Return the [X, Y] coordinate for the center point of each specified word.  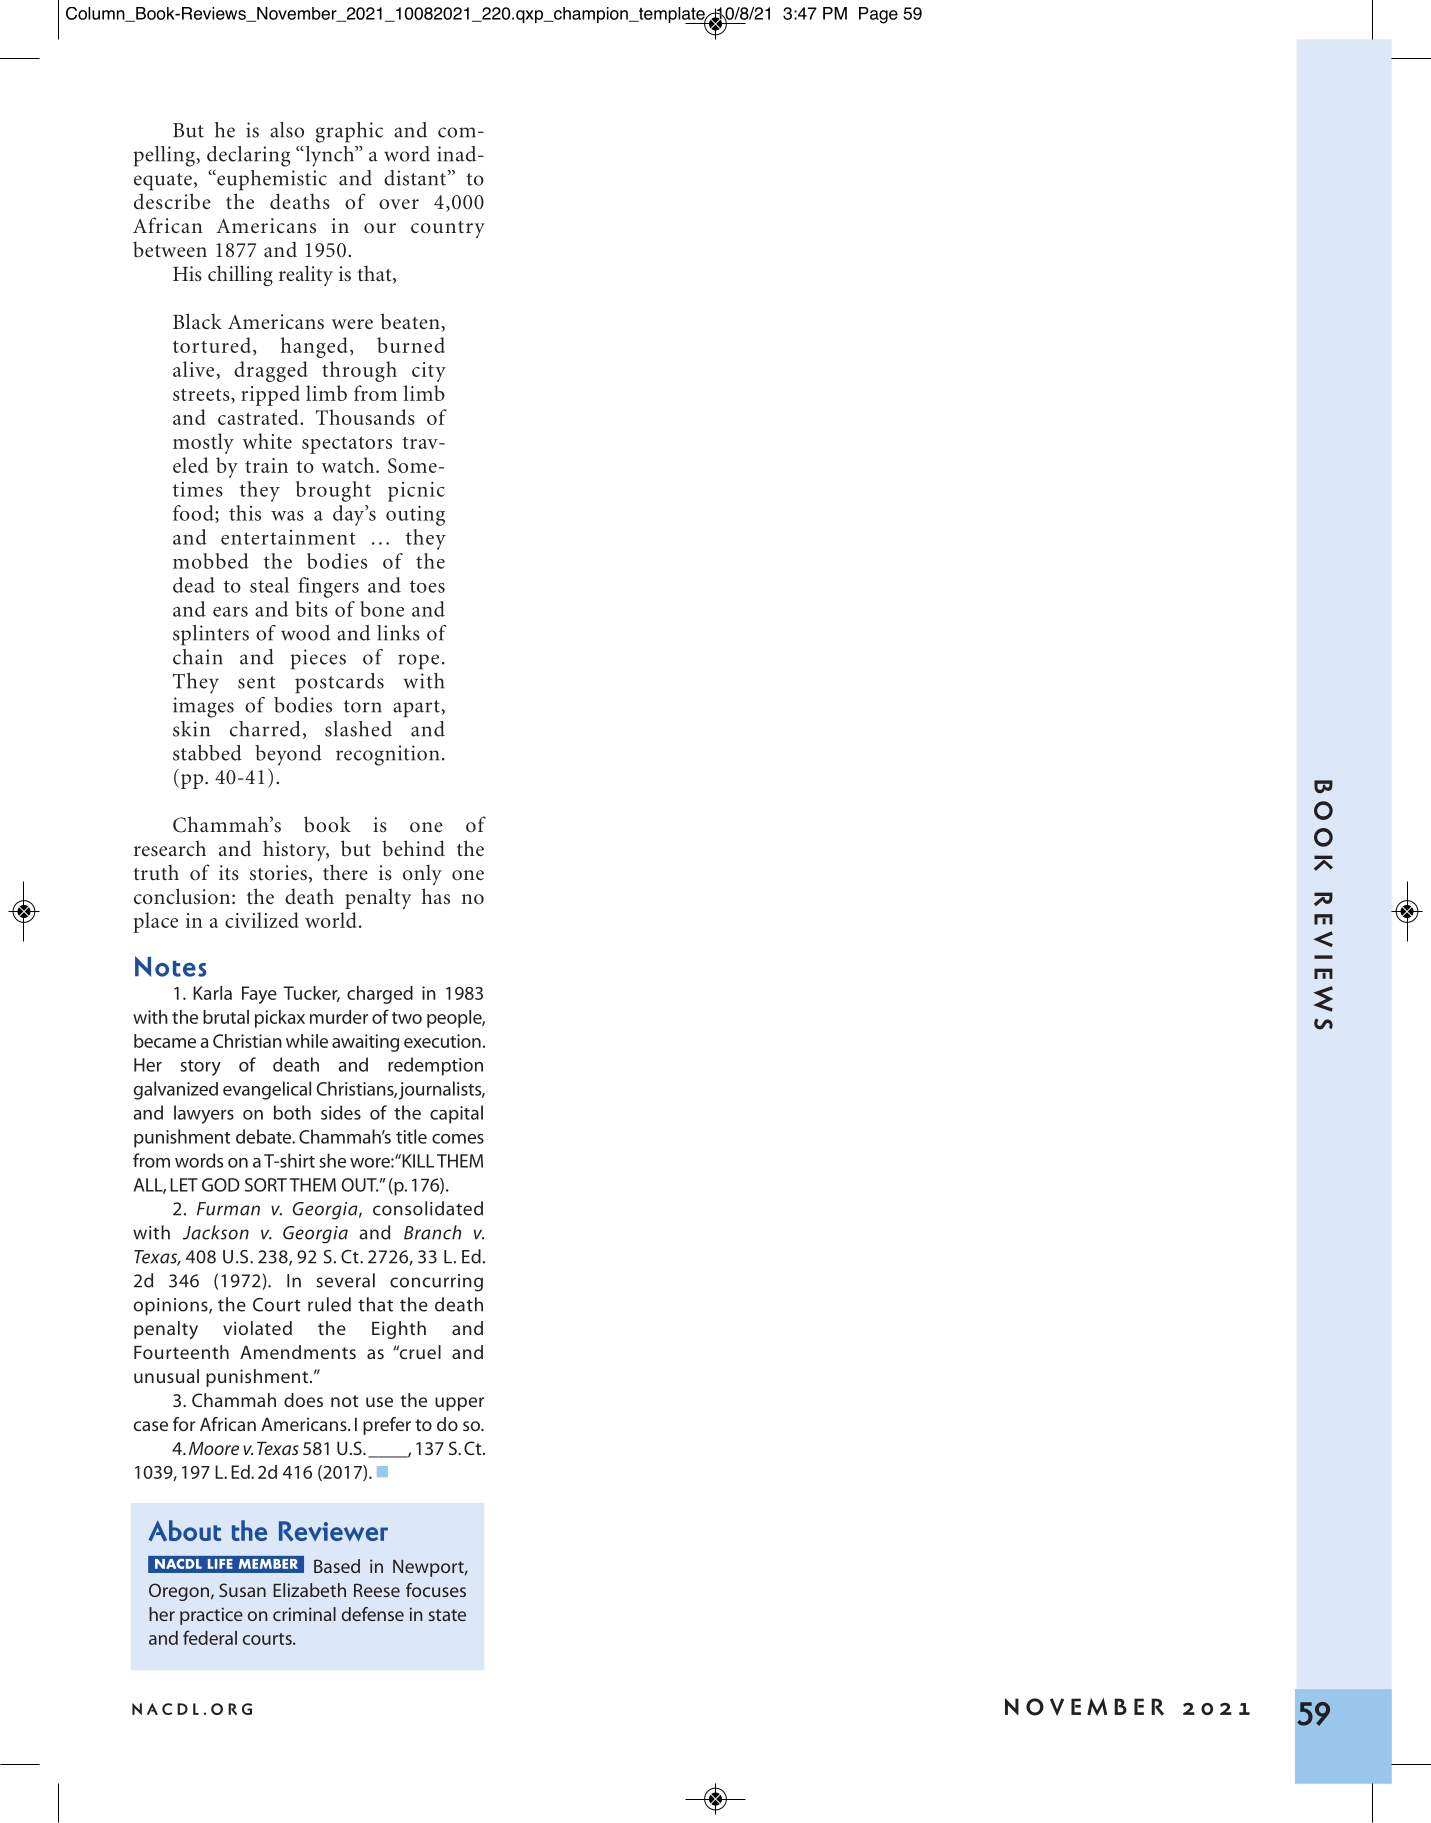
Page [878, 15]
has [436, 896]
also [287, 130]
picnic [416, 491]
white [267, 441]
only [422, 874]
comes [458, 1139]
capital [456, 1114]
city [429, 372]
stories [278, 873]
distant [416, 178]
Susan [242, 1590]
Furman [228, 1209]
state [447, 1615]
